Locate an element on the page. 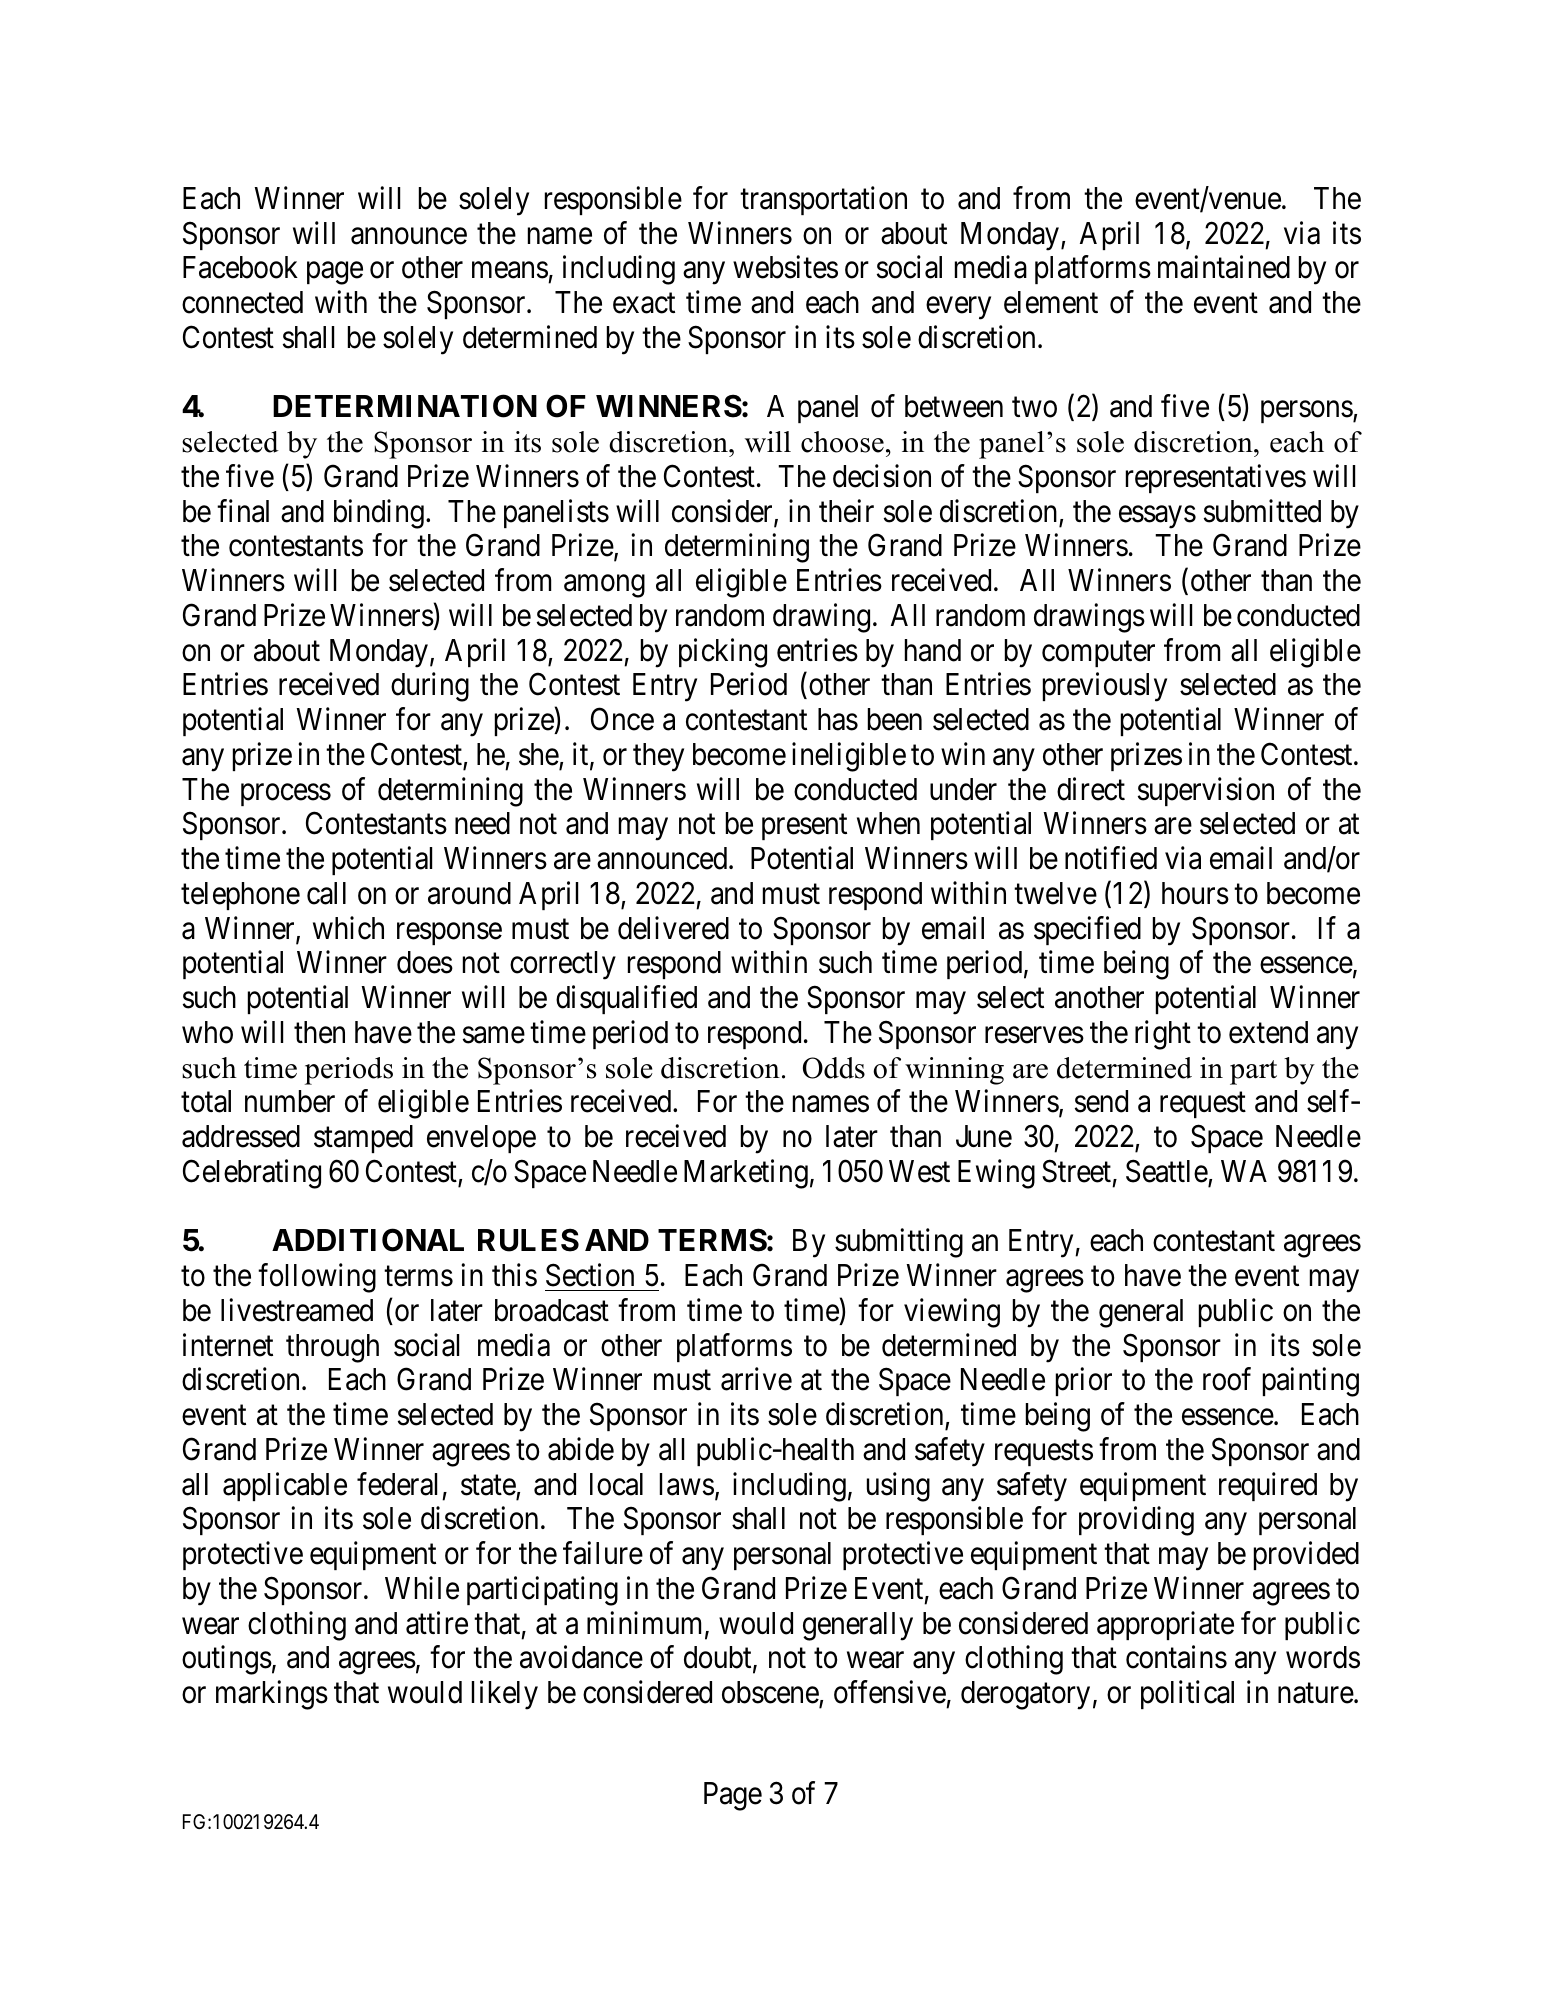 The height and width of the image is (1994, 1541). obscene is located at coordinates (770, 1692).
